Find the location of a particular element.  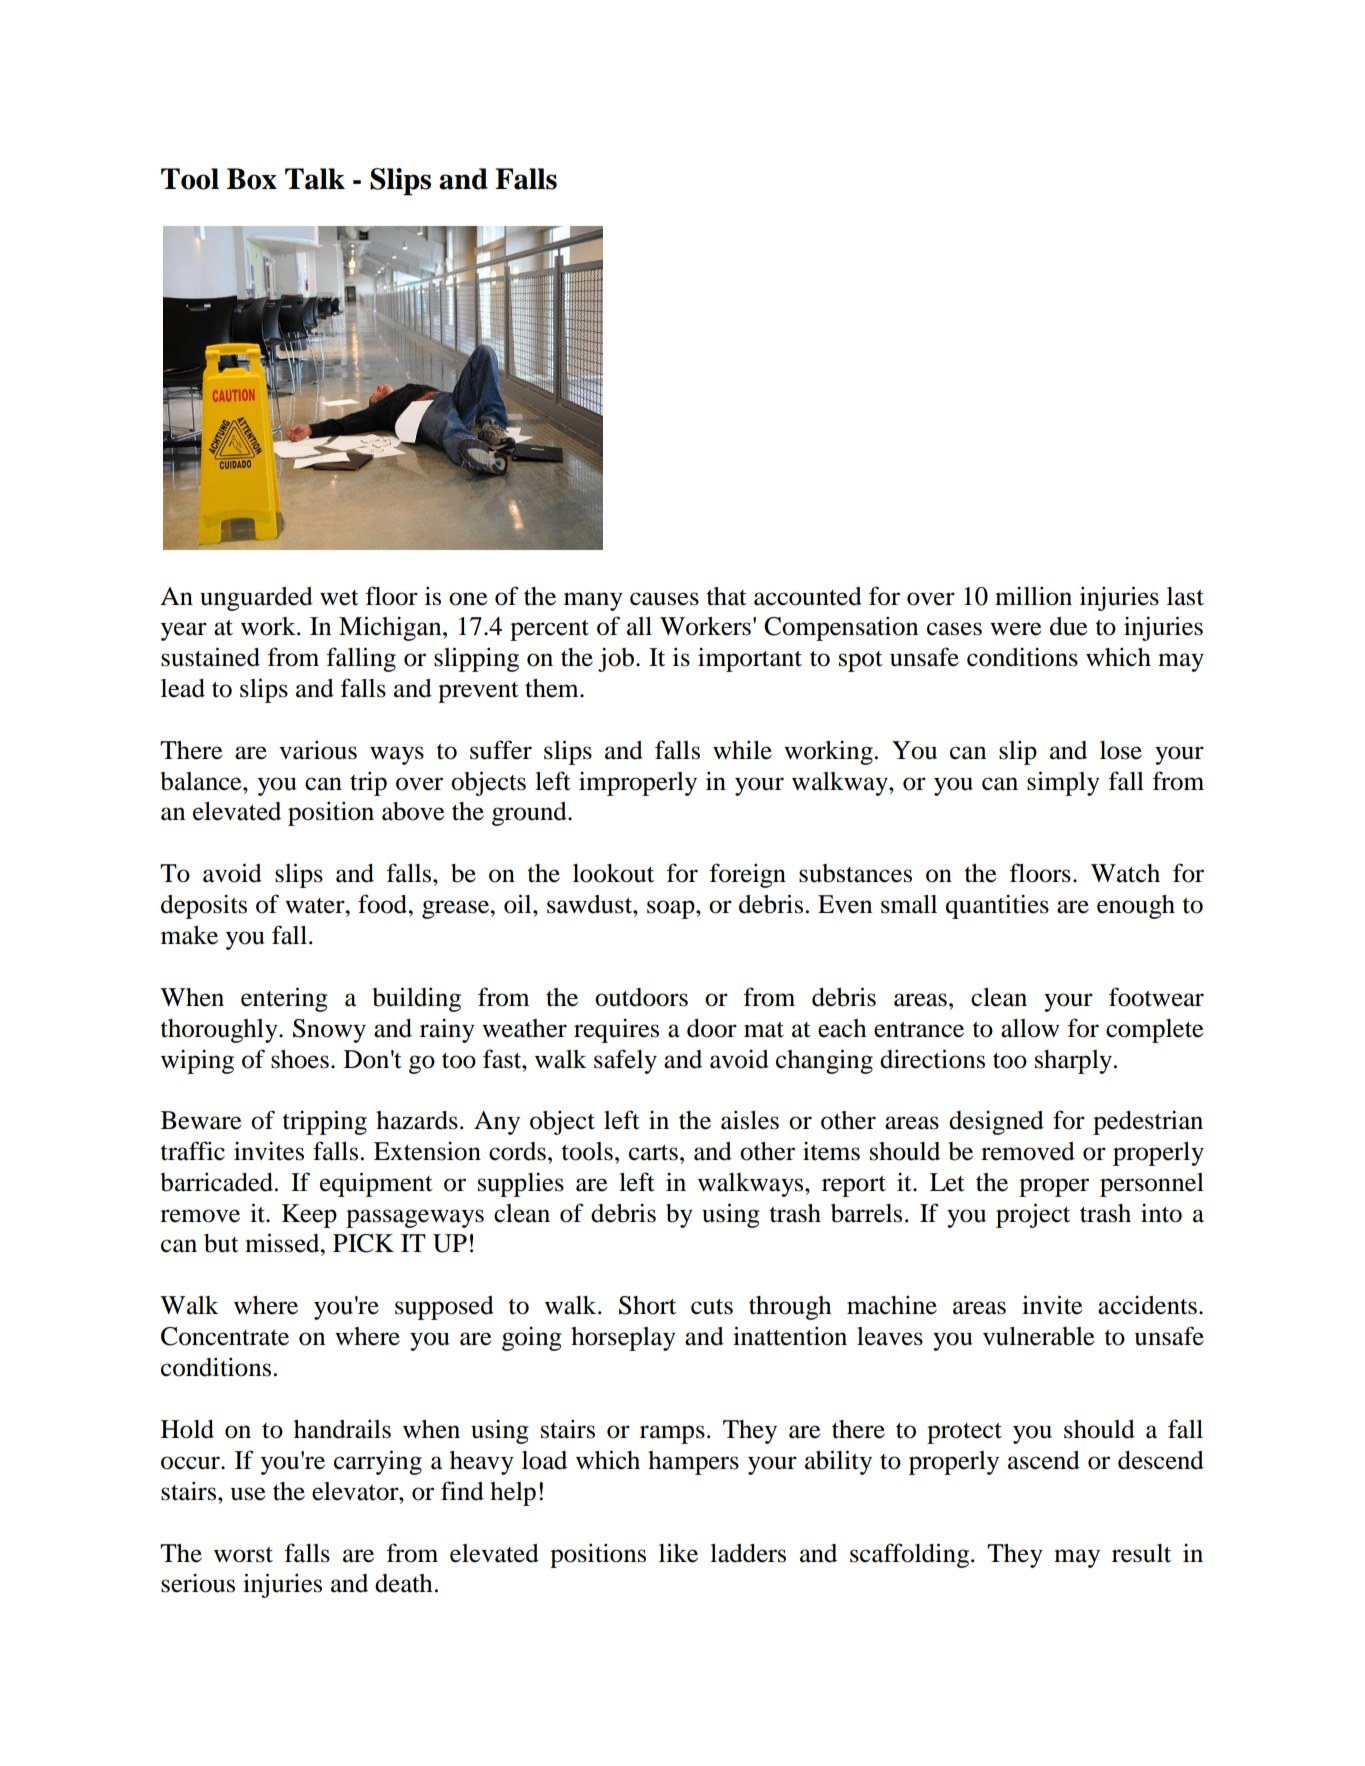

Box is located at coordinates (252, 179).
